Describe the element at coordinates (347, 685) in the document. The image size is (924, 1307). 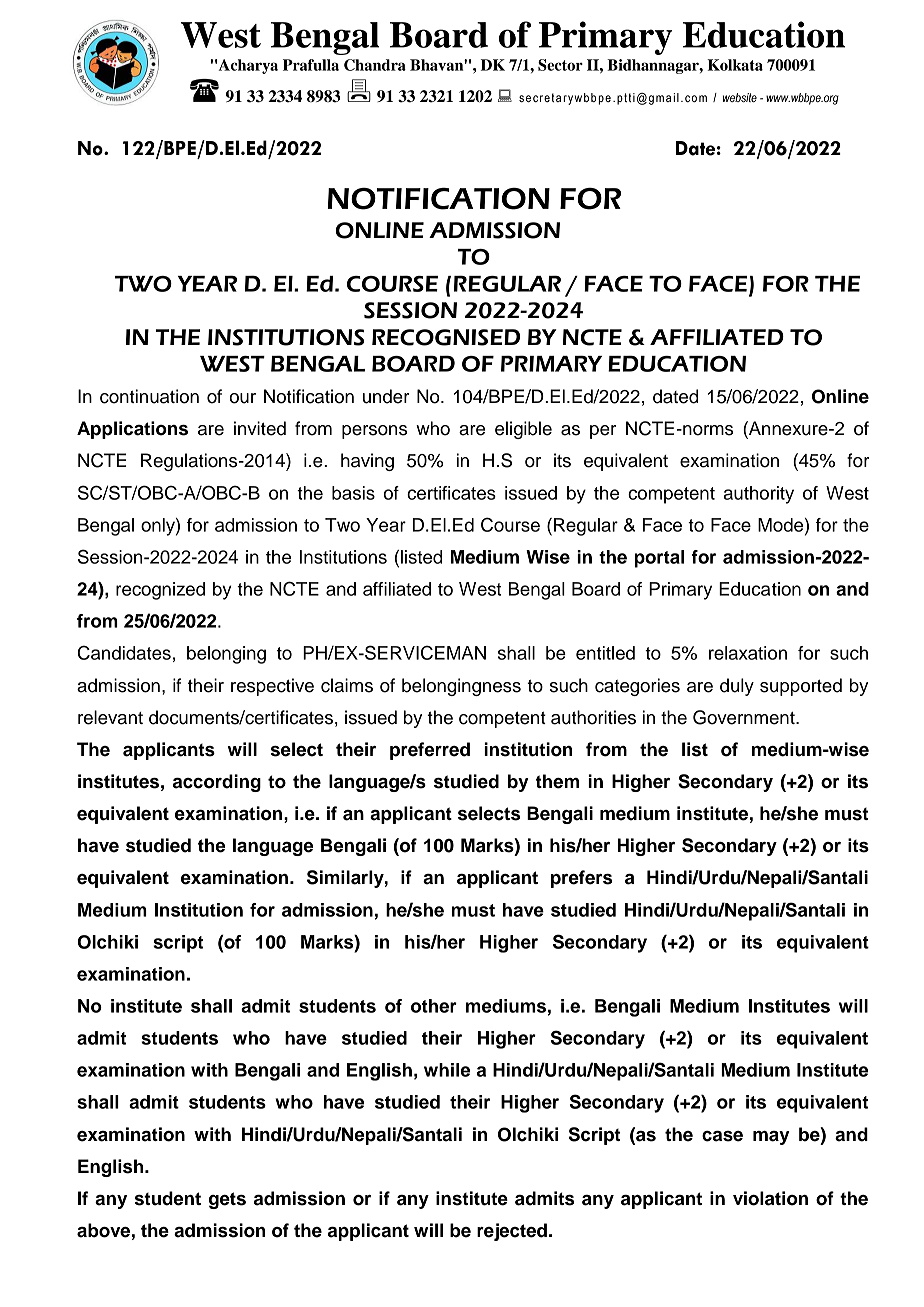
I see `claims` at that location.
